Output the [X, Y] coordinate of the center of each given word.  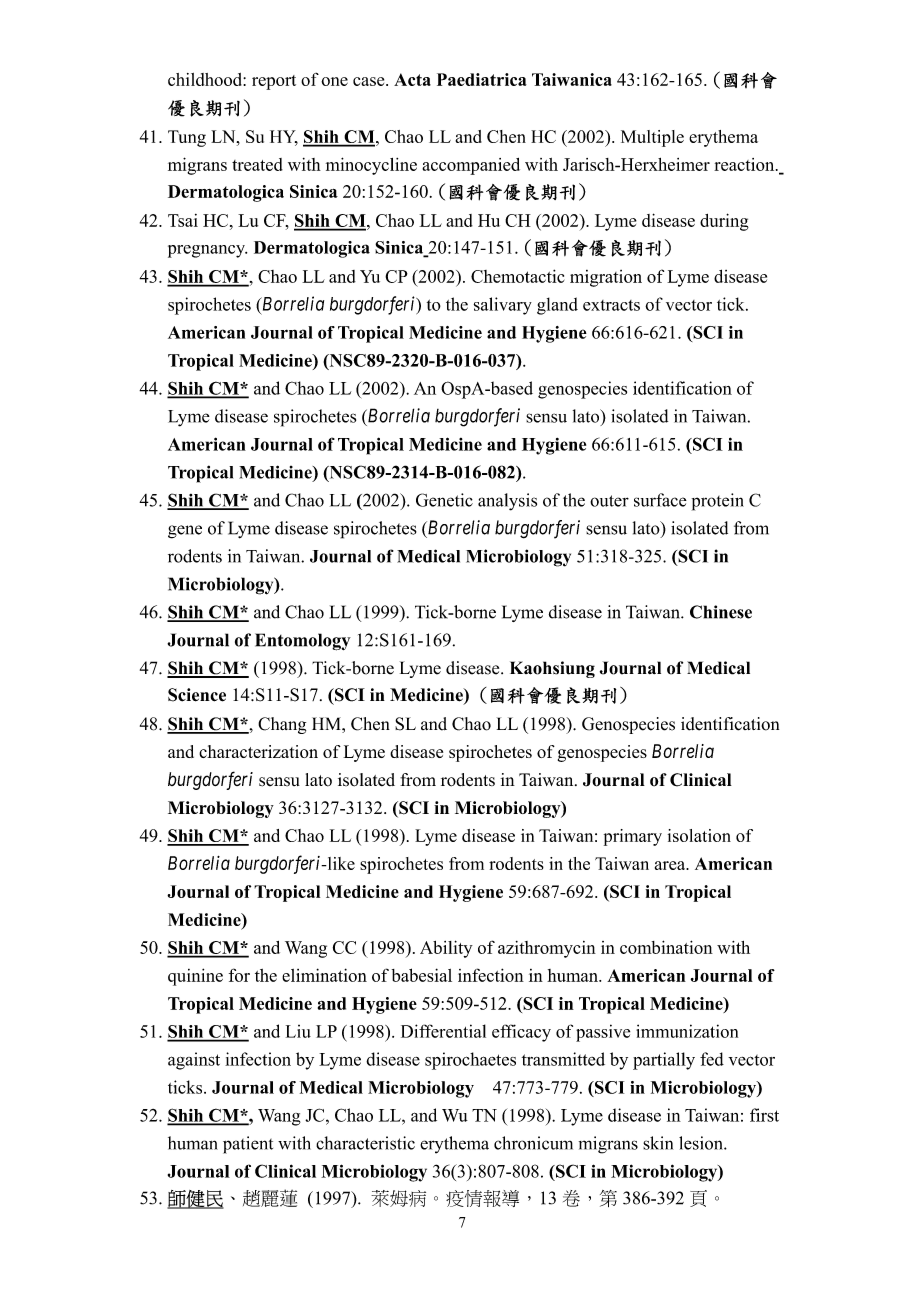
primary [633, 837]
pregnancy [207, 251]
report [274, 82]
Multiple [652, 138]
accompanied [471, 166]
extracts [611, 305]
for [239, 975]
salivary [503, 306]
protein [718, 502]
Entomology [303, 642]
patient [248, 1145]
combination [666, 947]
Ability [446, 949]
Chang [282, 725]
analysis [507, 502]
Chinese [721, 612]
